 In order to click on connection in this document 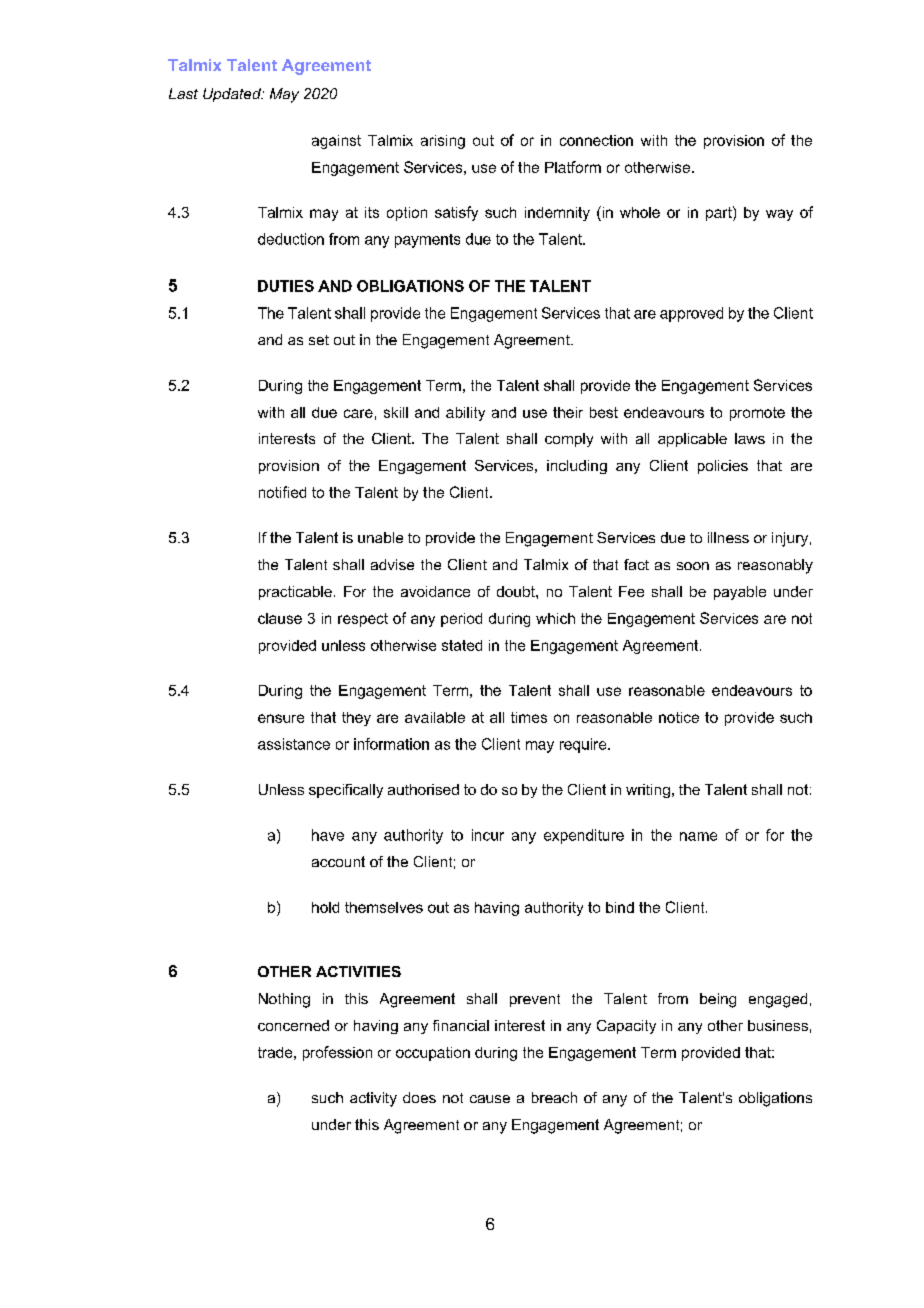, I will do `click(596, 140)`.
